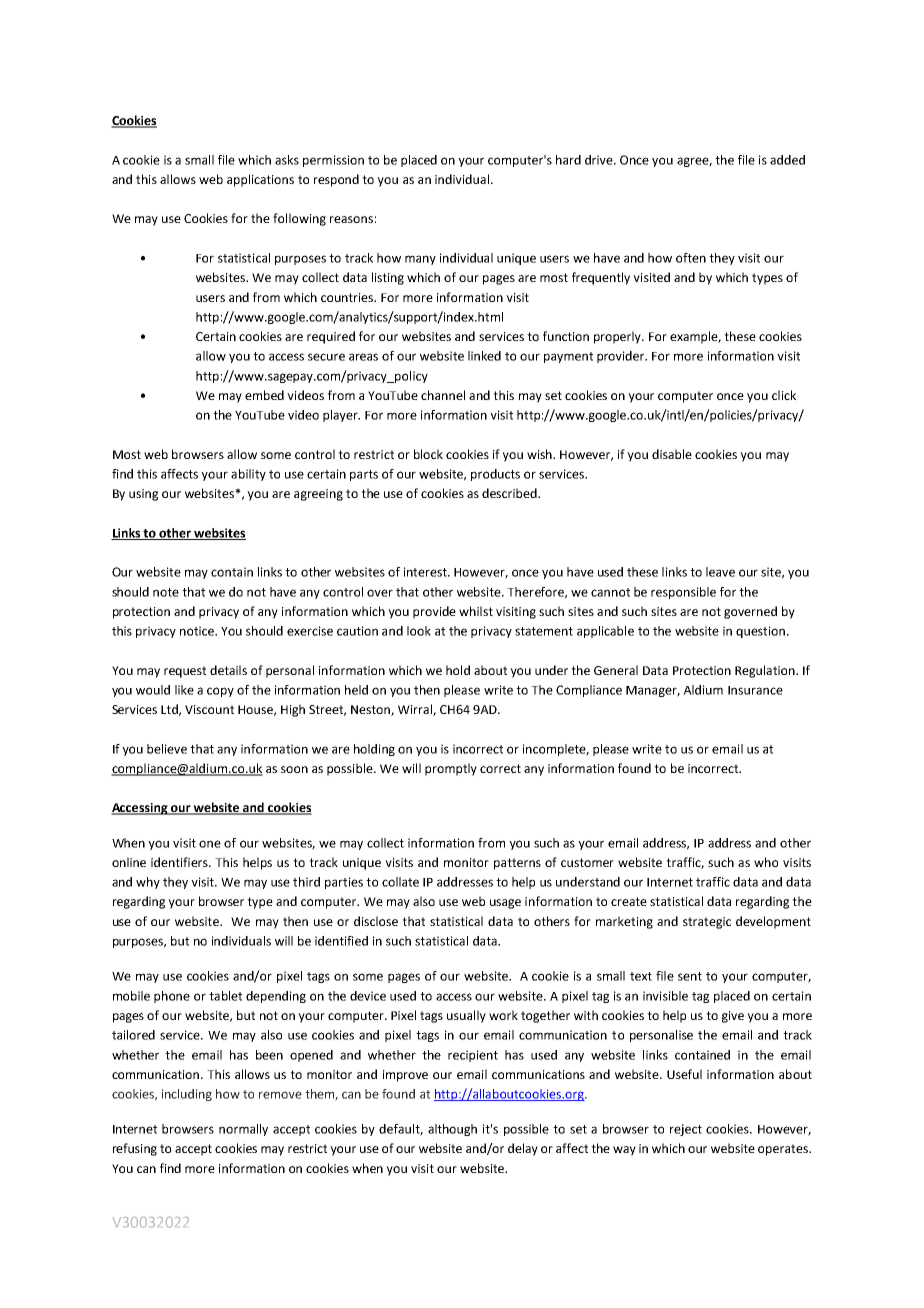 Image resolution: width=924 pixels, height=1308 pixels. What do you see at coordinates (243, 1130) in the screenshot?
I see `normally` at bounding box center [243, 1130].
